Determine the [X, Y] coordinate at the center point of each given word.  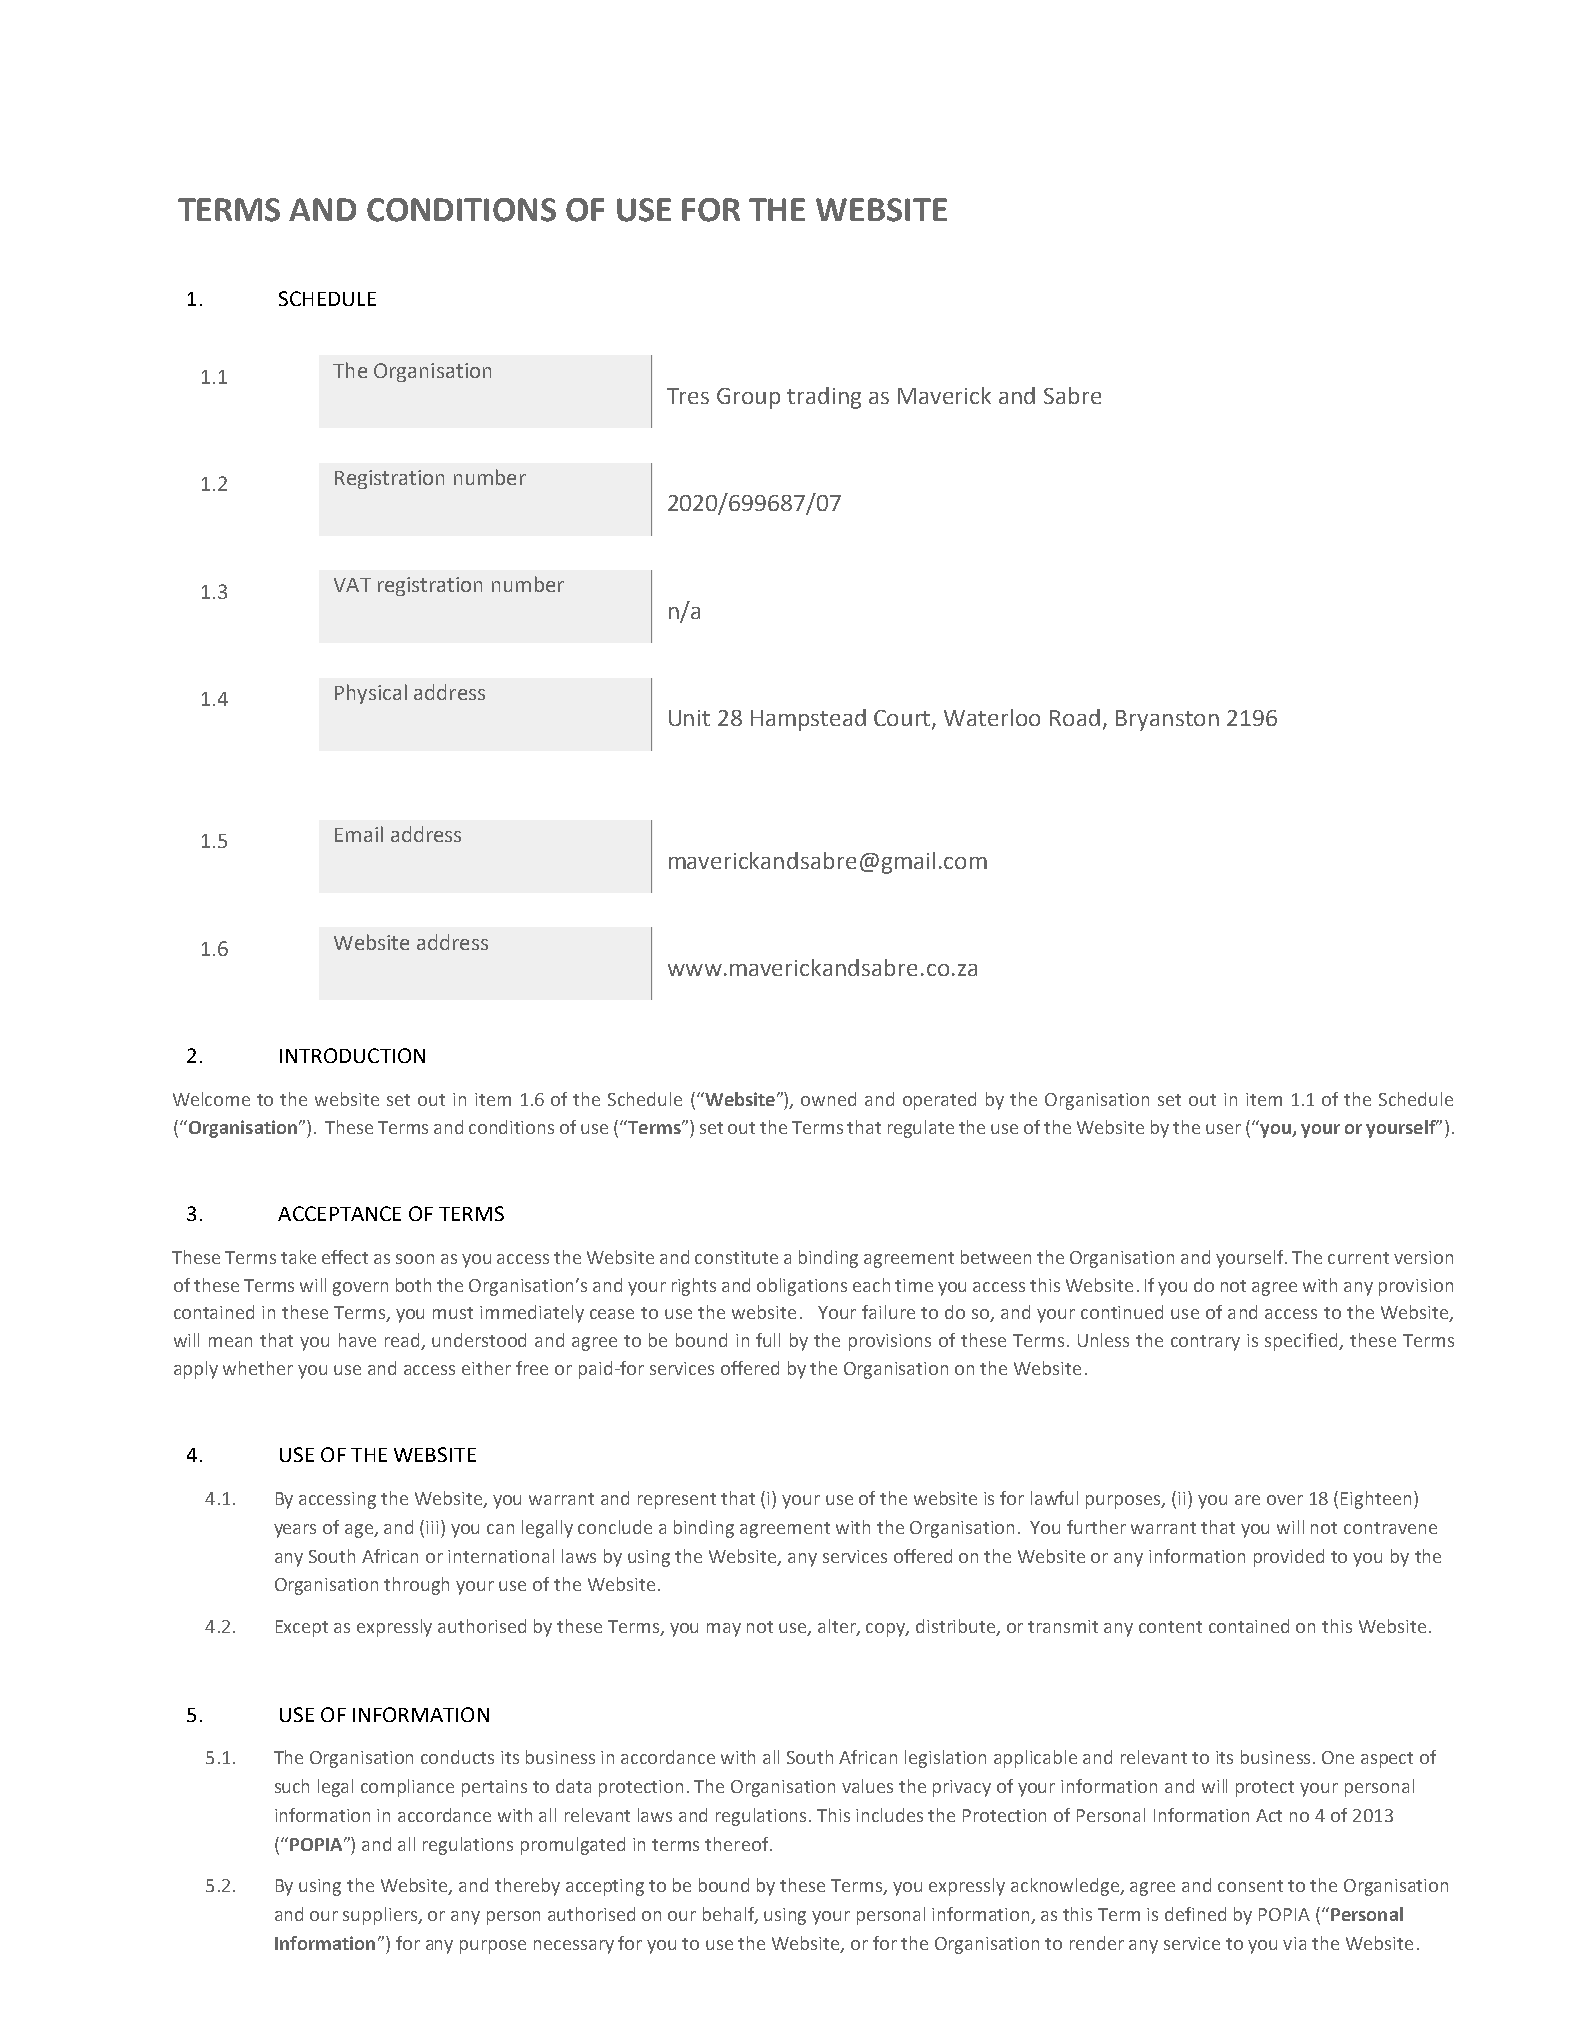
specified [1303, 1342]
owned [828, 1099]
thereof [738, 1844]
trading [824, 398]
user [1223, 1129]
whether [258, 1368]
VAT [352, 585]
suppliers [381, 1916]
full [768, 1340]
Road [1075, 717]
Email [359, 834]
